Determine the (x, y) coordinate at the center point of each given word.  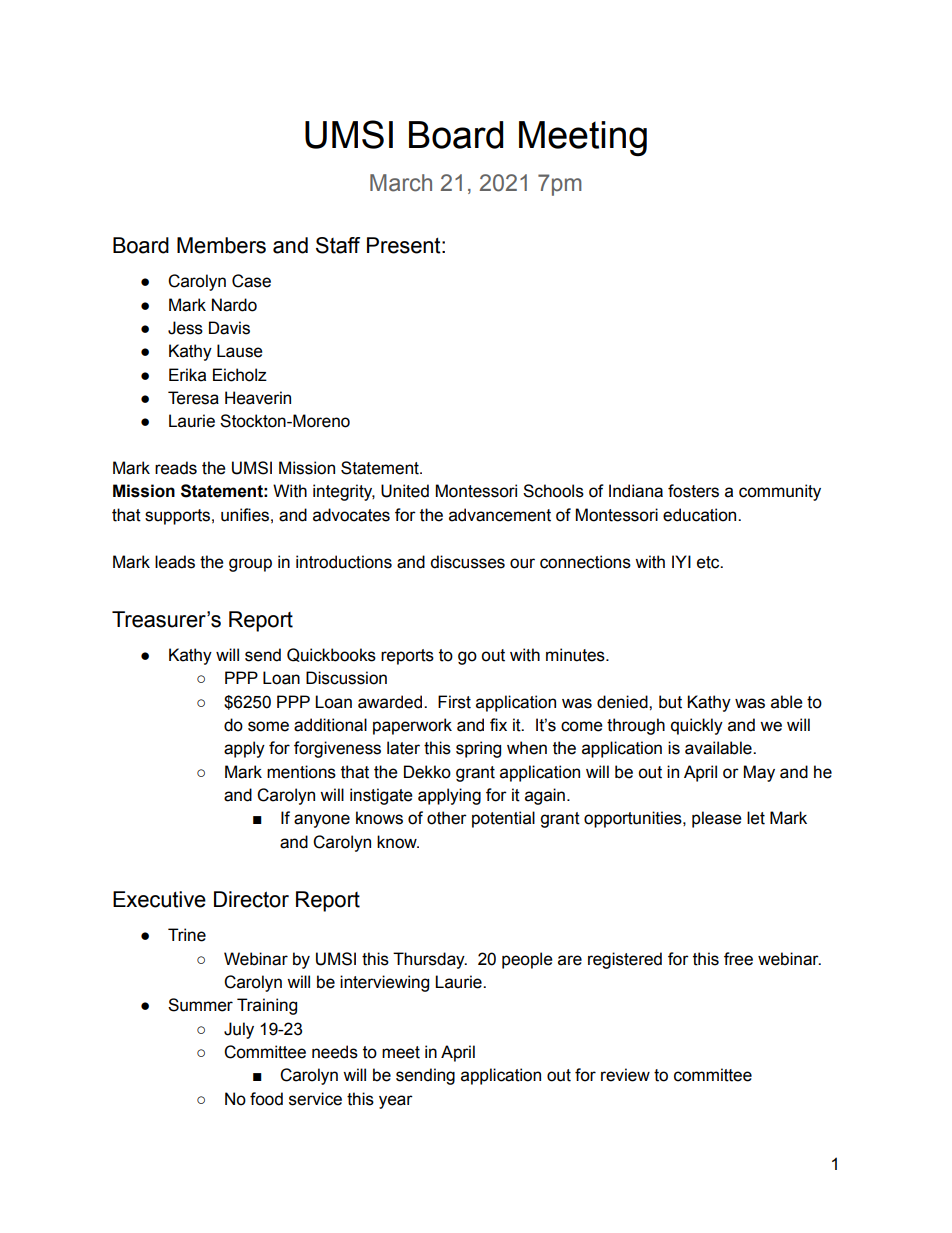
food (266, 1099)
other (447, 818)
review (625, 1075)
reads (176, 468)
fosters (693, 491)
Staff (338, 245)
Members (221, 245)
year (396, 1102)
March (401, 183)
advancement (500, 515)
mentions (301, 772)
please (717, 819)
